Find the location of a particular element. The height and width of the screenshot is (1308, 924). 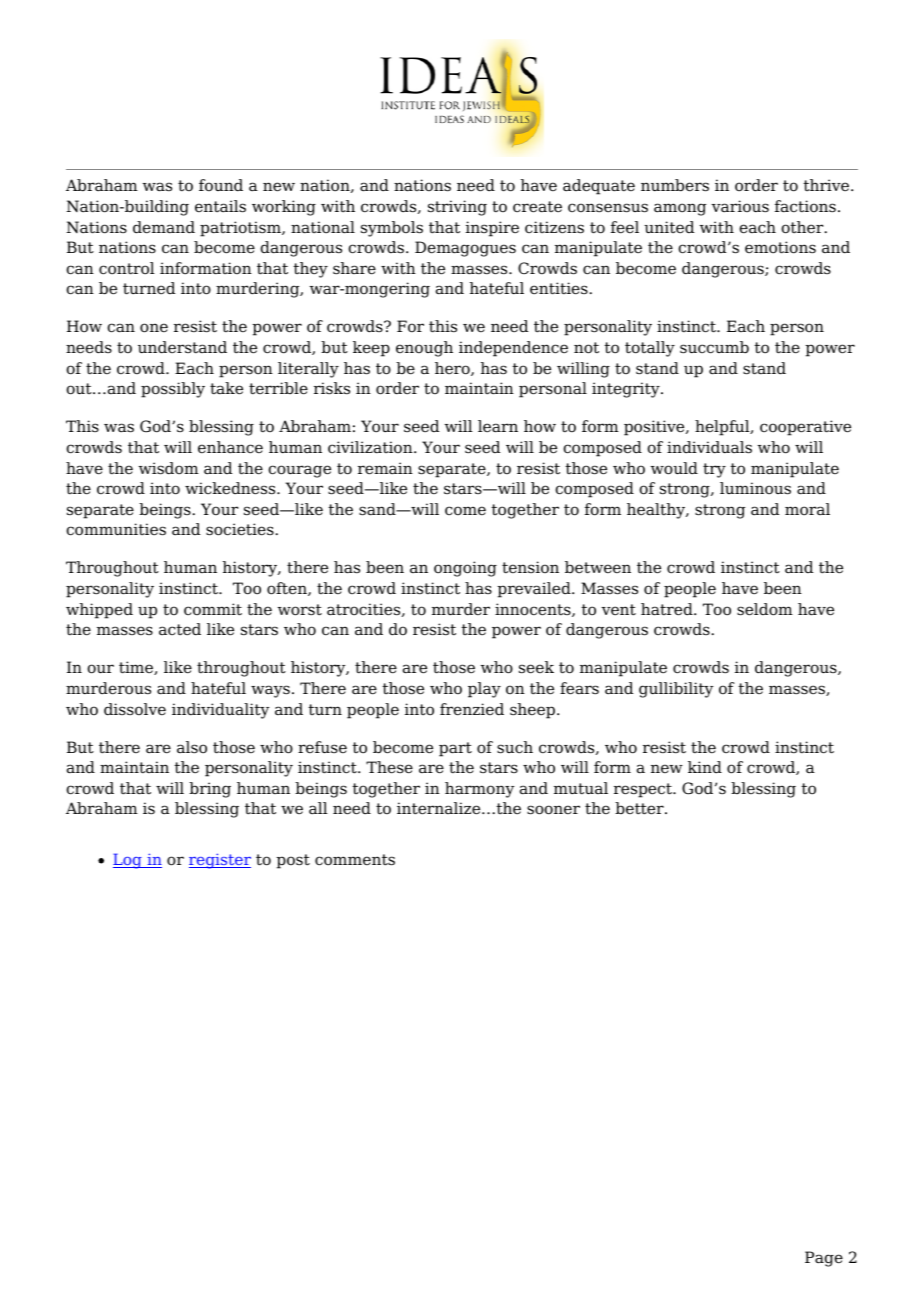

register is located at coordinates (220, 861).
